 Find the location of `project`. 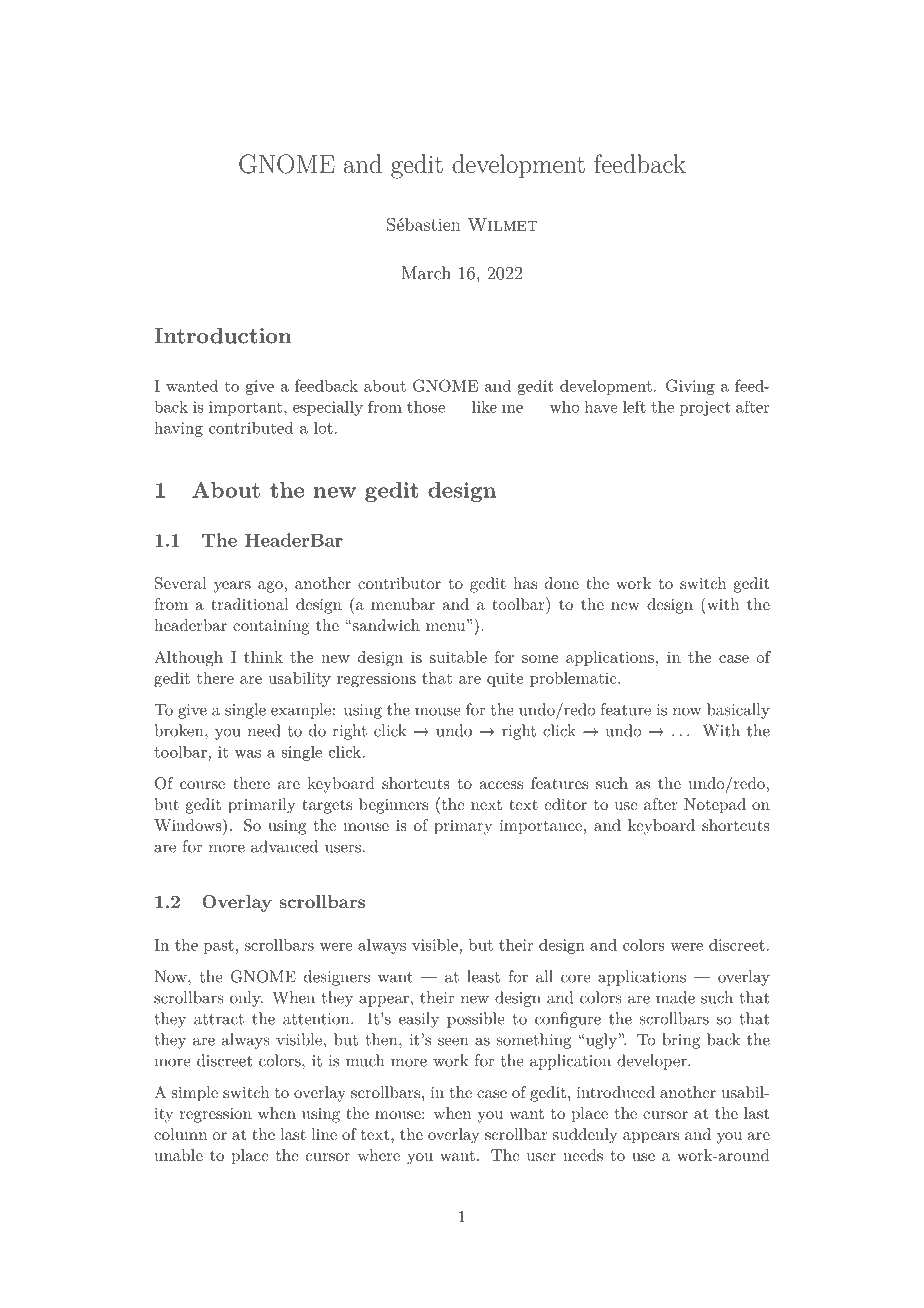

project is located at coordinates (705, 408).
